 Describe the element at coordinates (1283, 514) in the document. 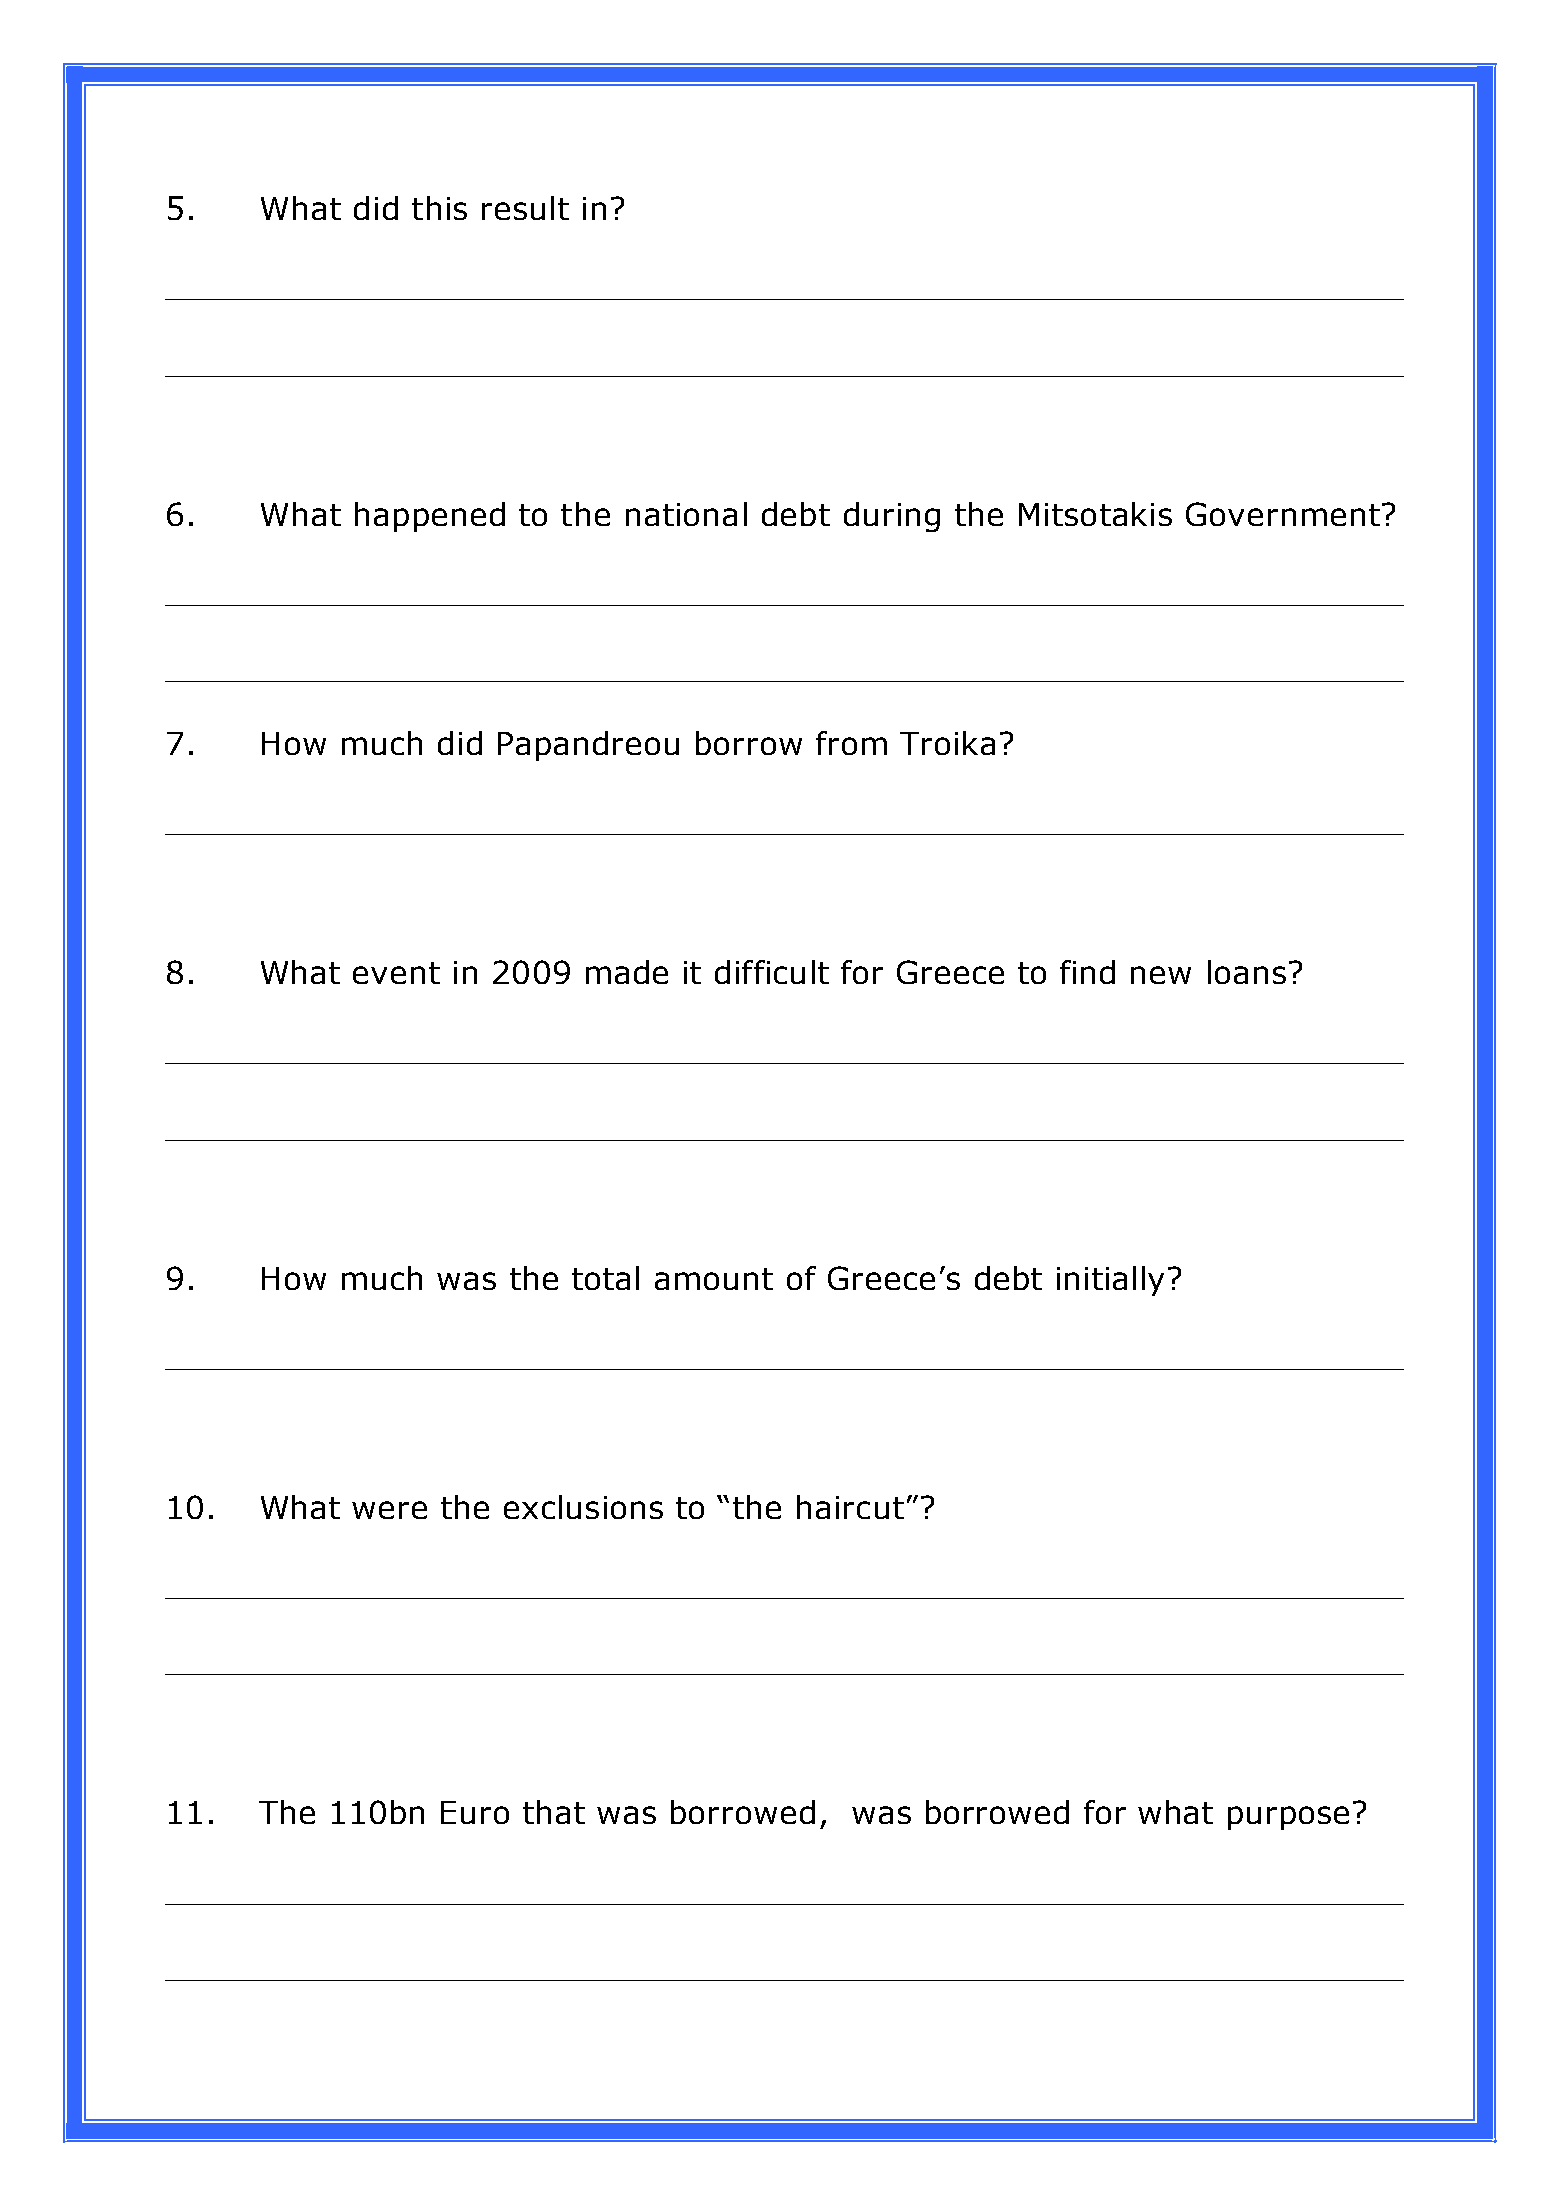

I see `Government` at that location.
